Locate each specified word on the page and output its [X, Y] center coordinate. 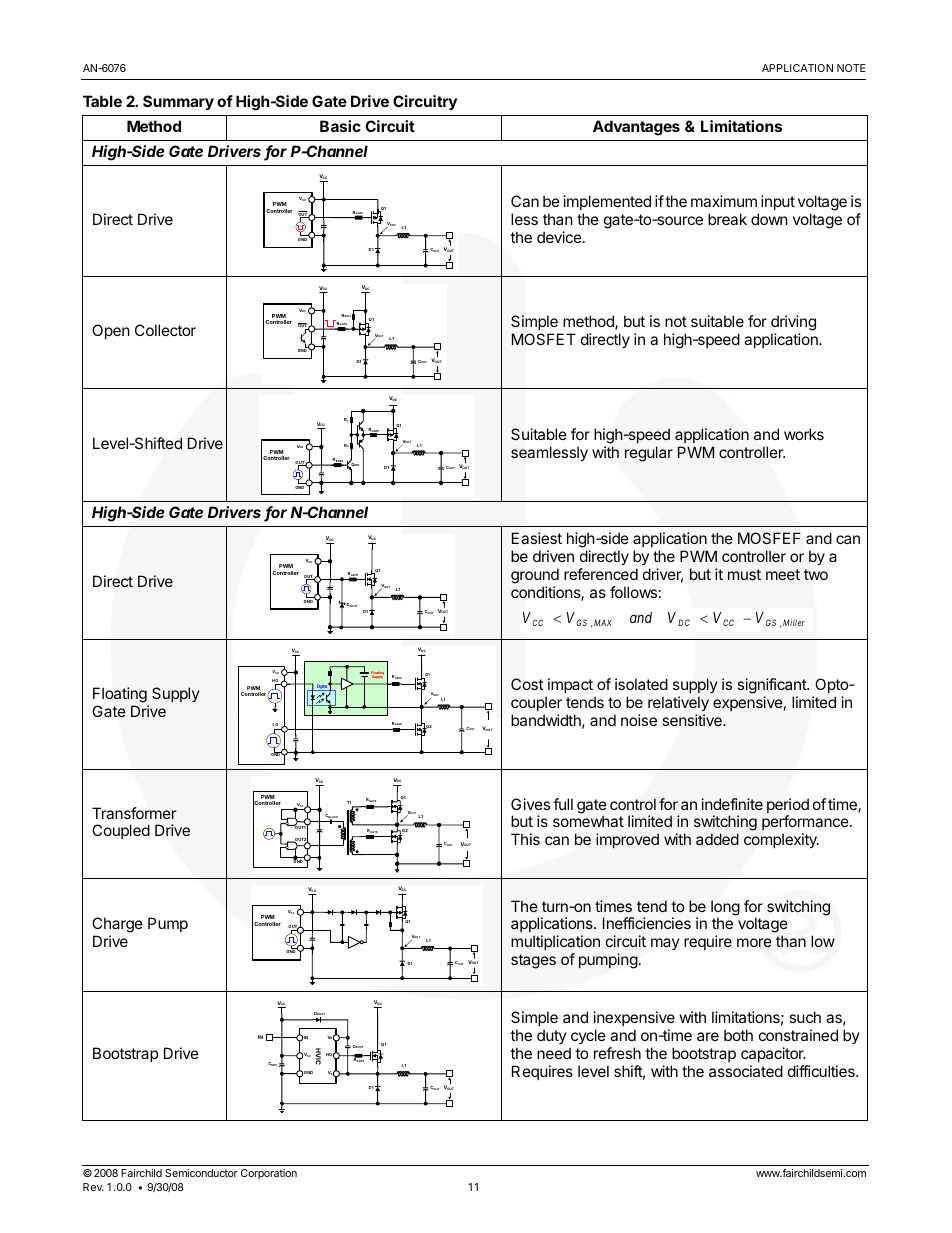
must [744, 574]
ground [535, 577]
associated [746, 1071]
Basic [340, 126]
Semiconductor [201, 1173]
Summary [178, 102]
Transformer [134, 813]
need [554, 1053]
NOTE [851, 68]
